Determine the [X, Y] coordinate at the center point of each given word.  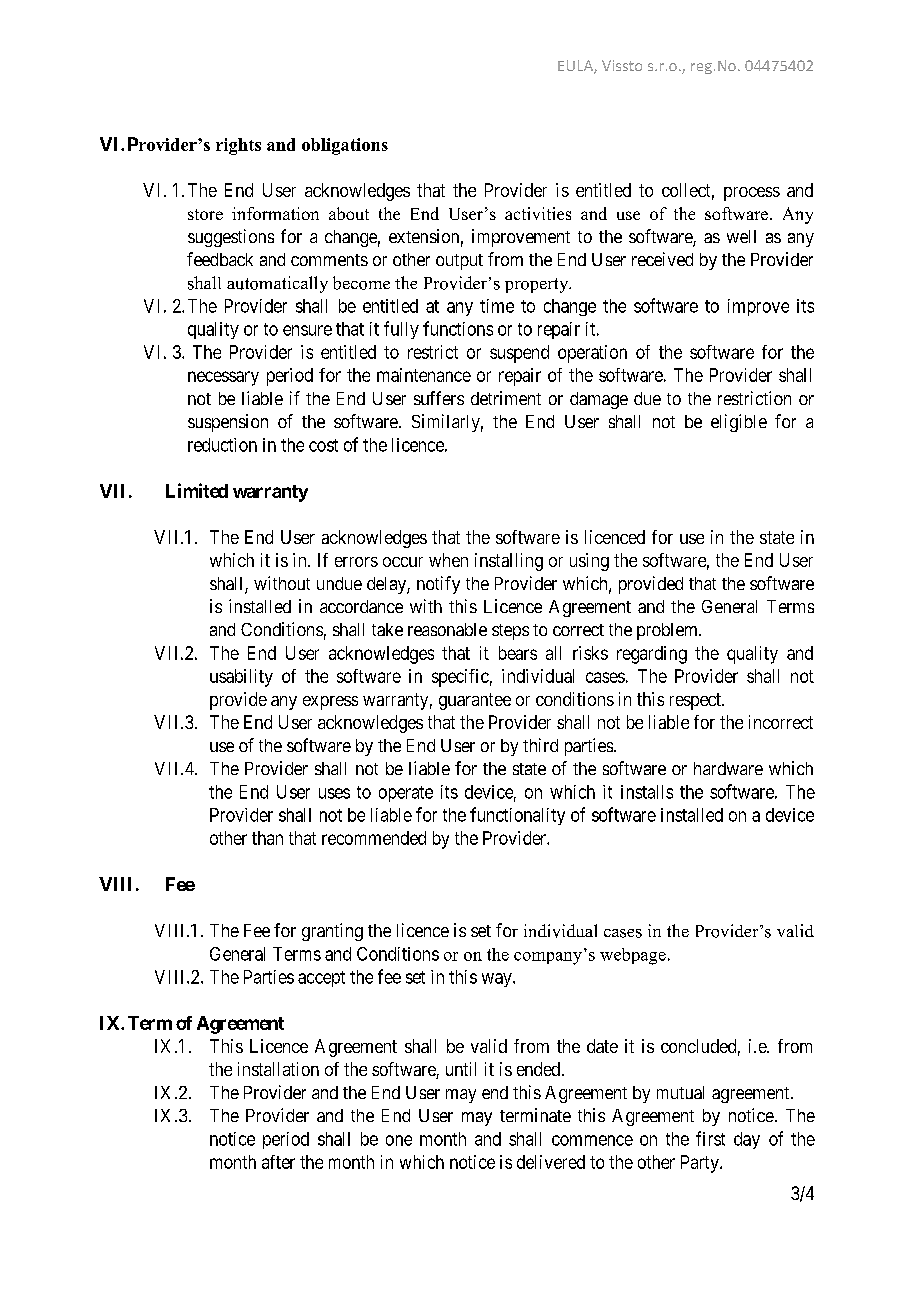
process [752, 194]
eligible [739, 423]
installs [647, 792]
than [267, 838]
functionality [517, 816]
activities [538, 213]
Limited [197, 490]
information [275, 213]
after [278, 1162]
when [448, 560]
